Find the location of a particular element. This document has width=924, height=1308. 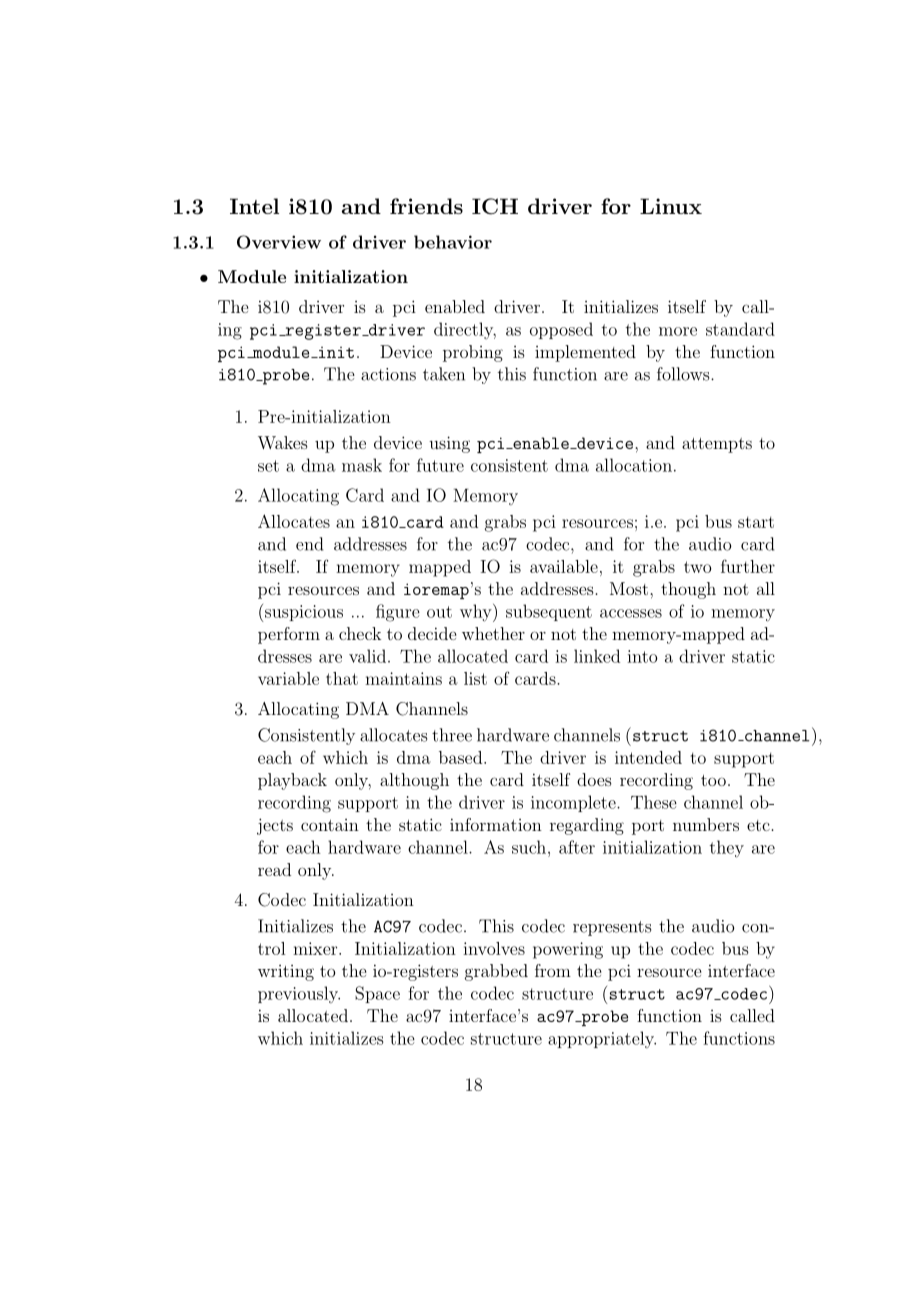

they is located at coordinates (727, 849).
